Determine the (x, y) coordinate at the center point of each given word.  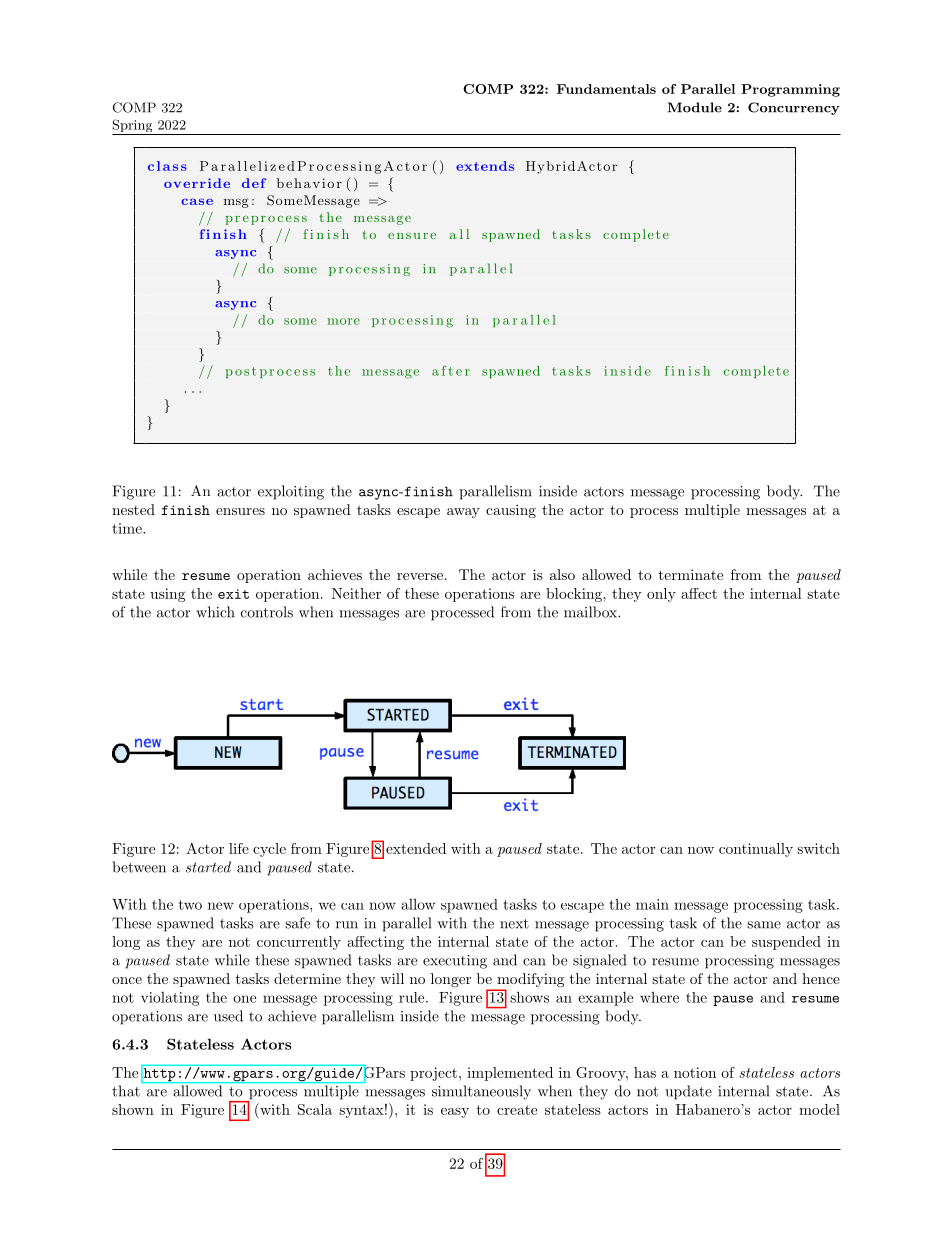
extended (416, 848)
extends (485, 166)
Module (695, 107)
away (463, 513)
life (239, 848)
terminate (691, 574)
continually (756, 850)
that (126, 1091)
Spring (133, 127)
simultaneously (481, 1092)
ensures (240, 511)
